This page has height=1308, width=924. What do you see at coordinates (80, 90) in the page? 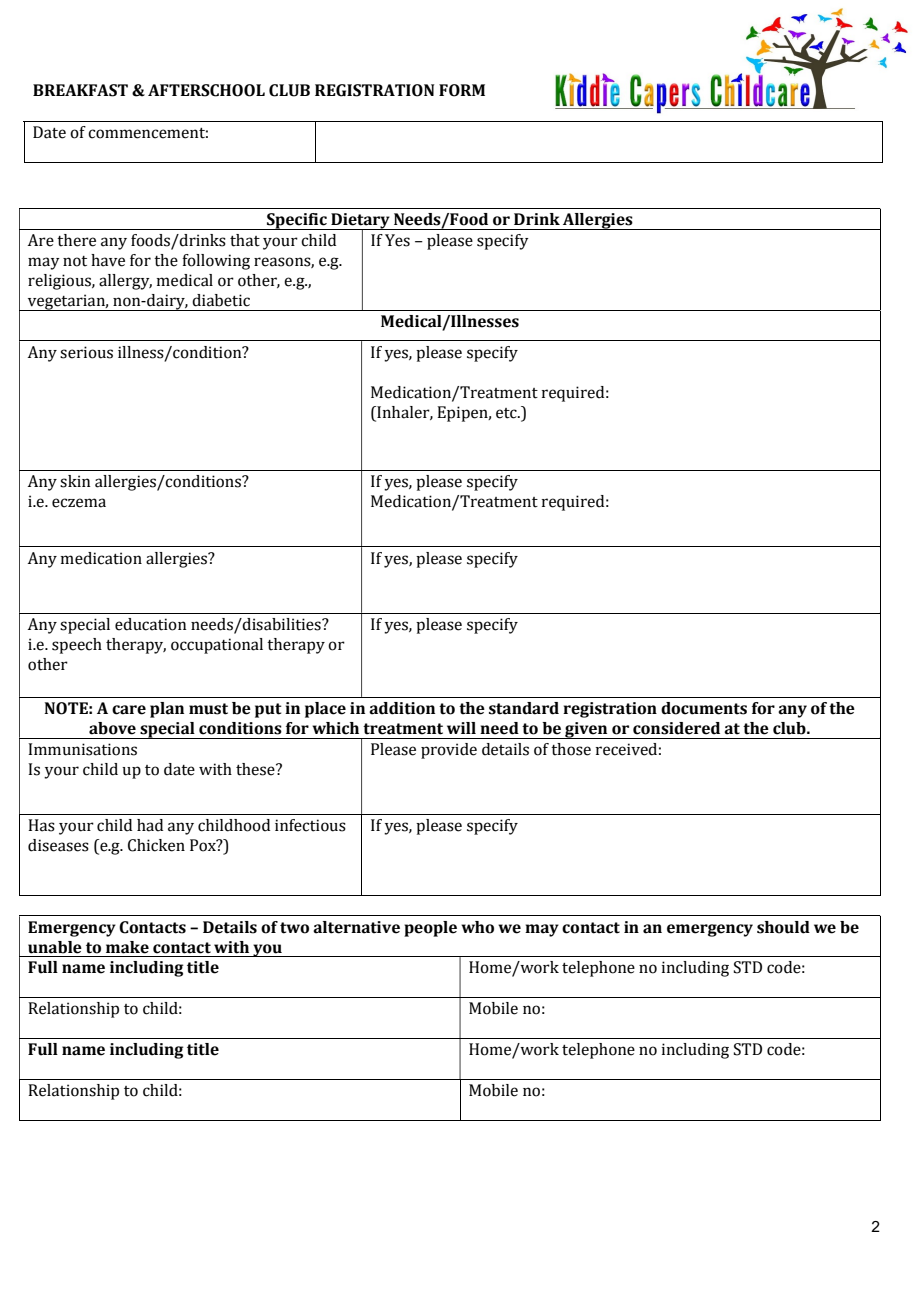
I see `BREAKFAST` at bounding box center [80, 90].
